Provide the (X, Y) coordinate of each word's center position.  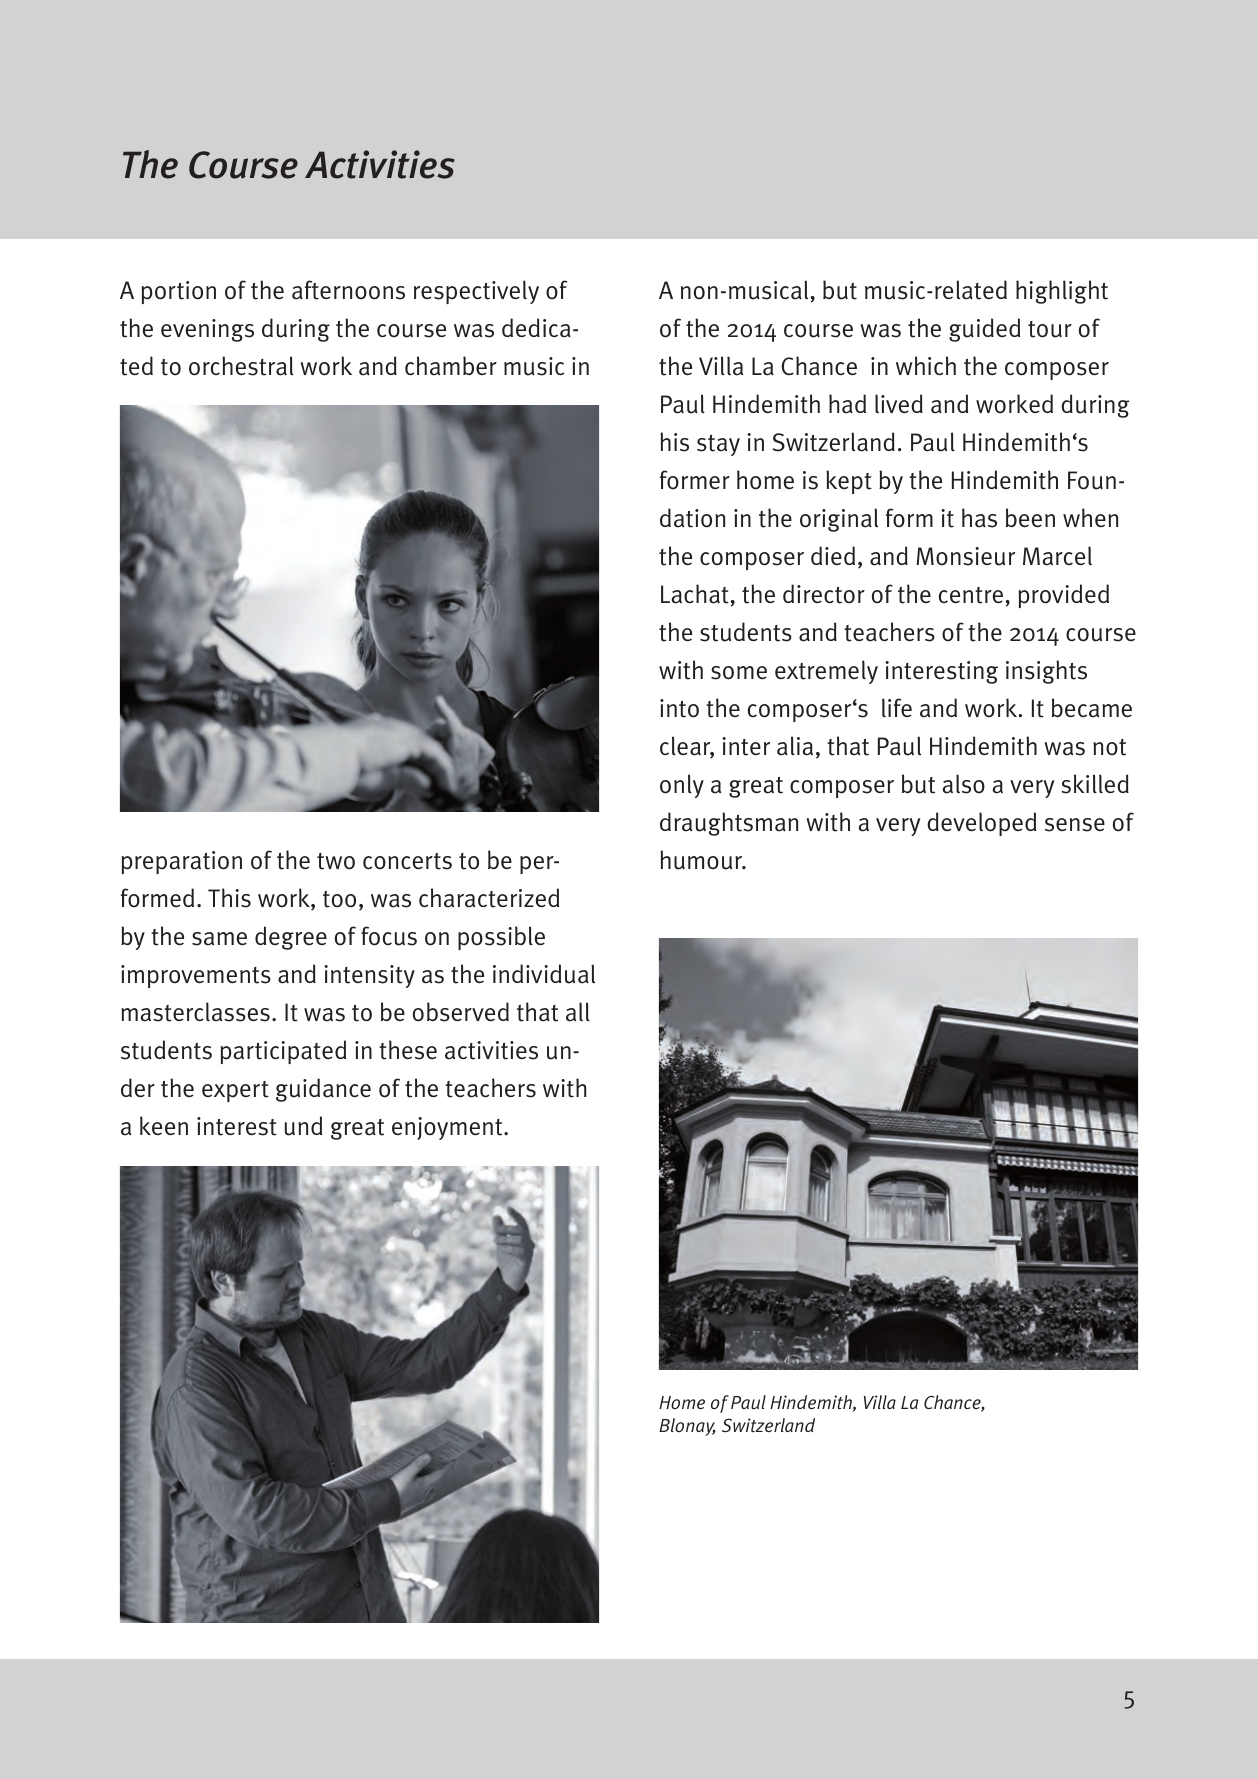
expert (235, 1091)
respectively (476, 292)
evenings (207, 330)
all (578, 1012)
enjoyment (448, 1128)
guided (984, 330)
